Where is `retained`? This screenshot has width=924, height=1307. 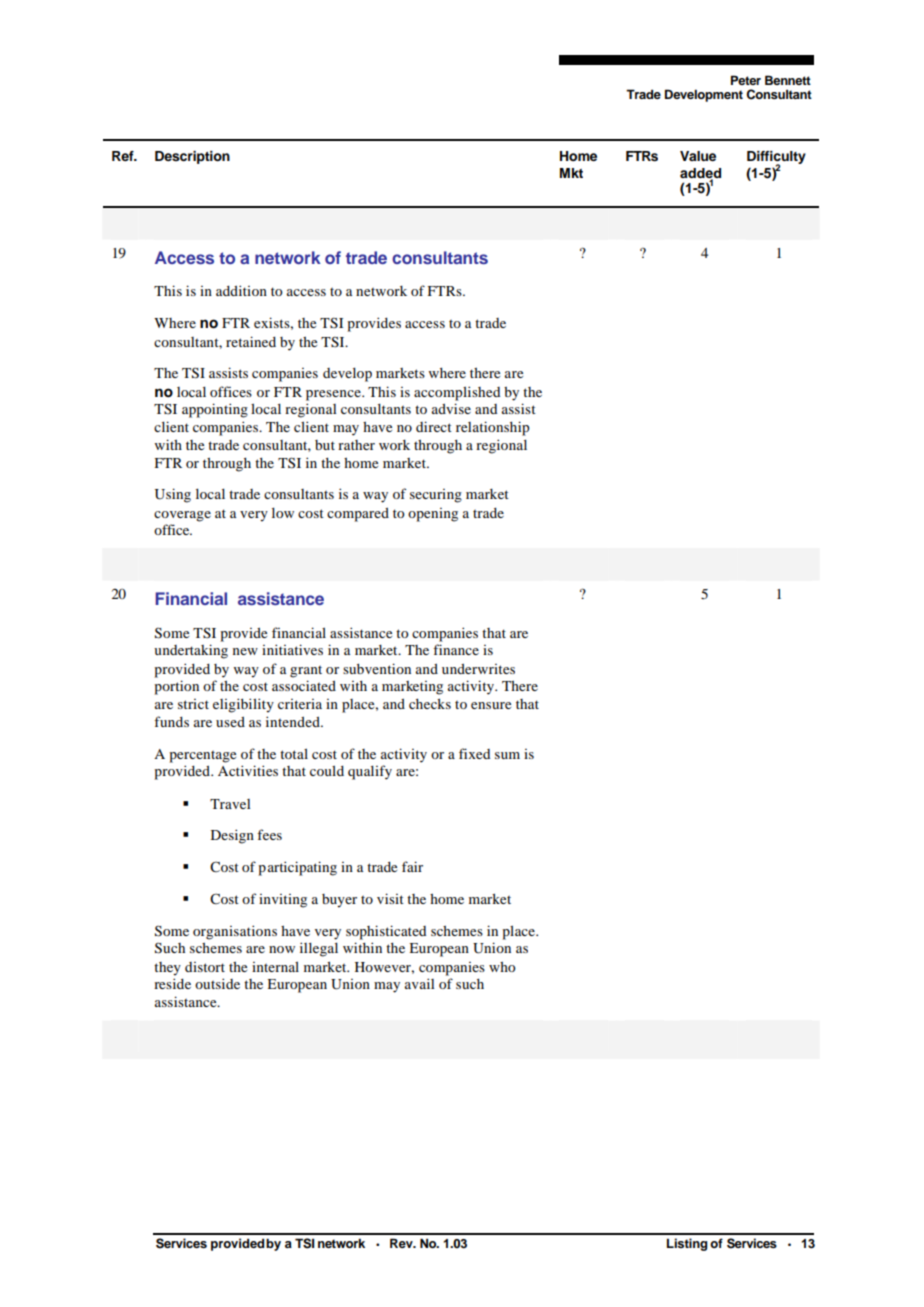 retained is located at coordinates (251, 341).
